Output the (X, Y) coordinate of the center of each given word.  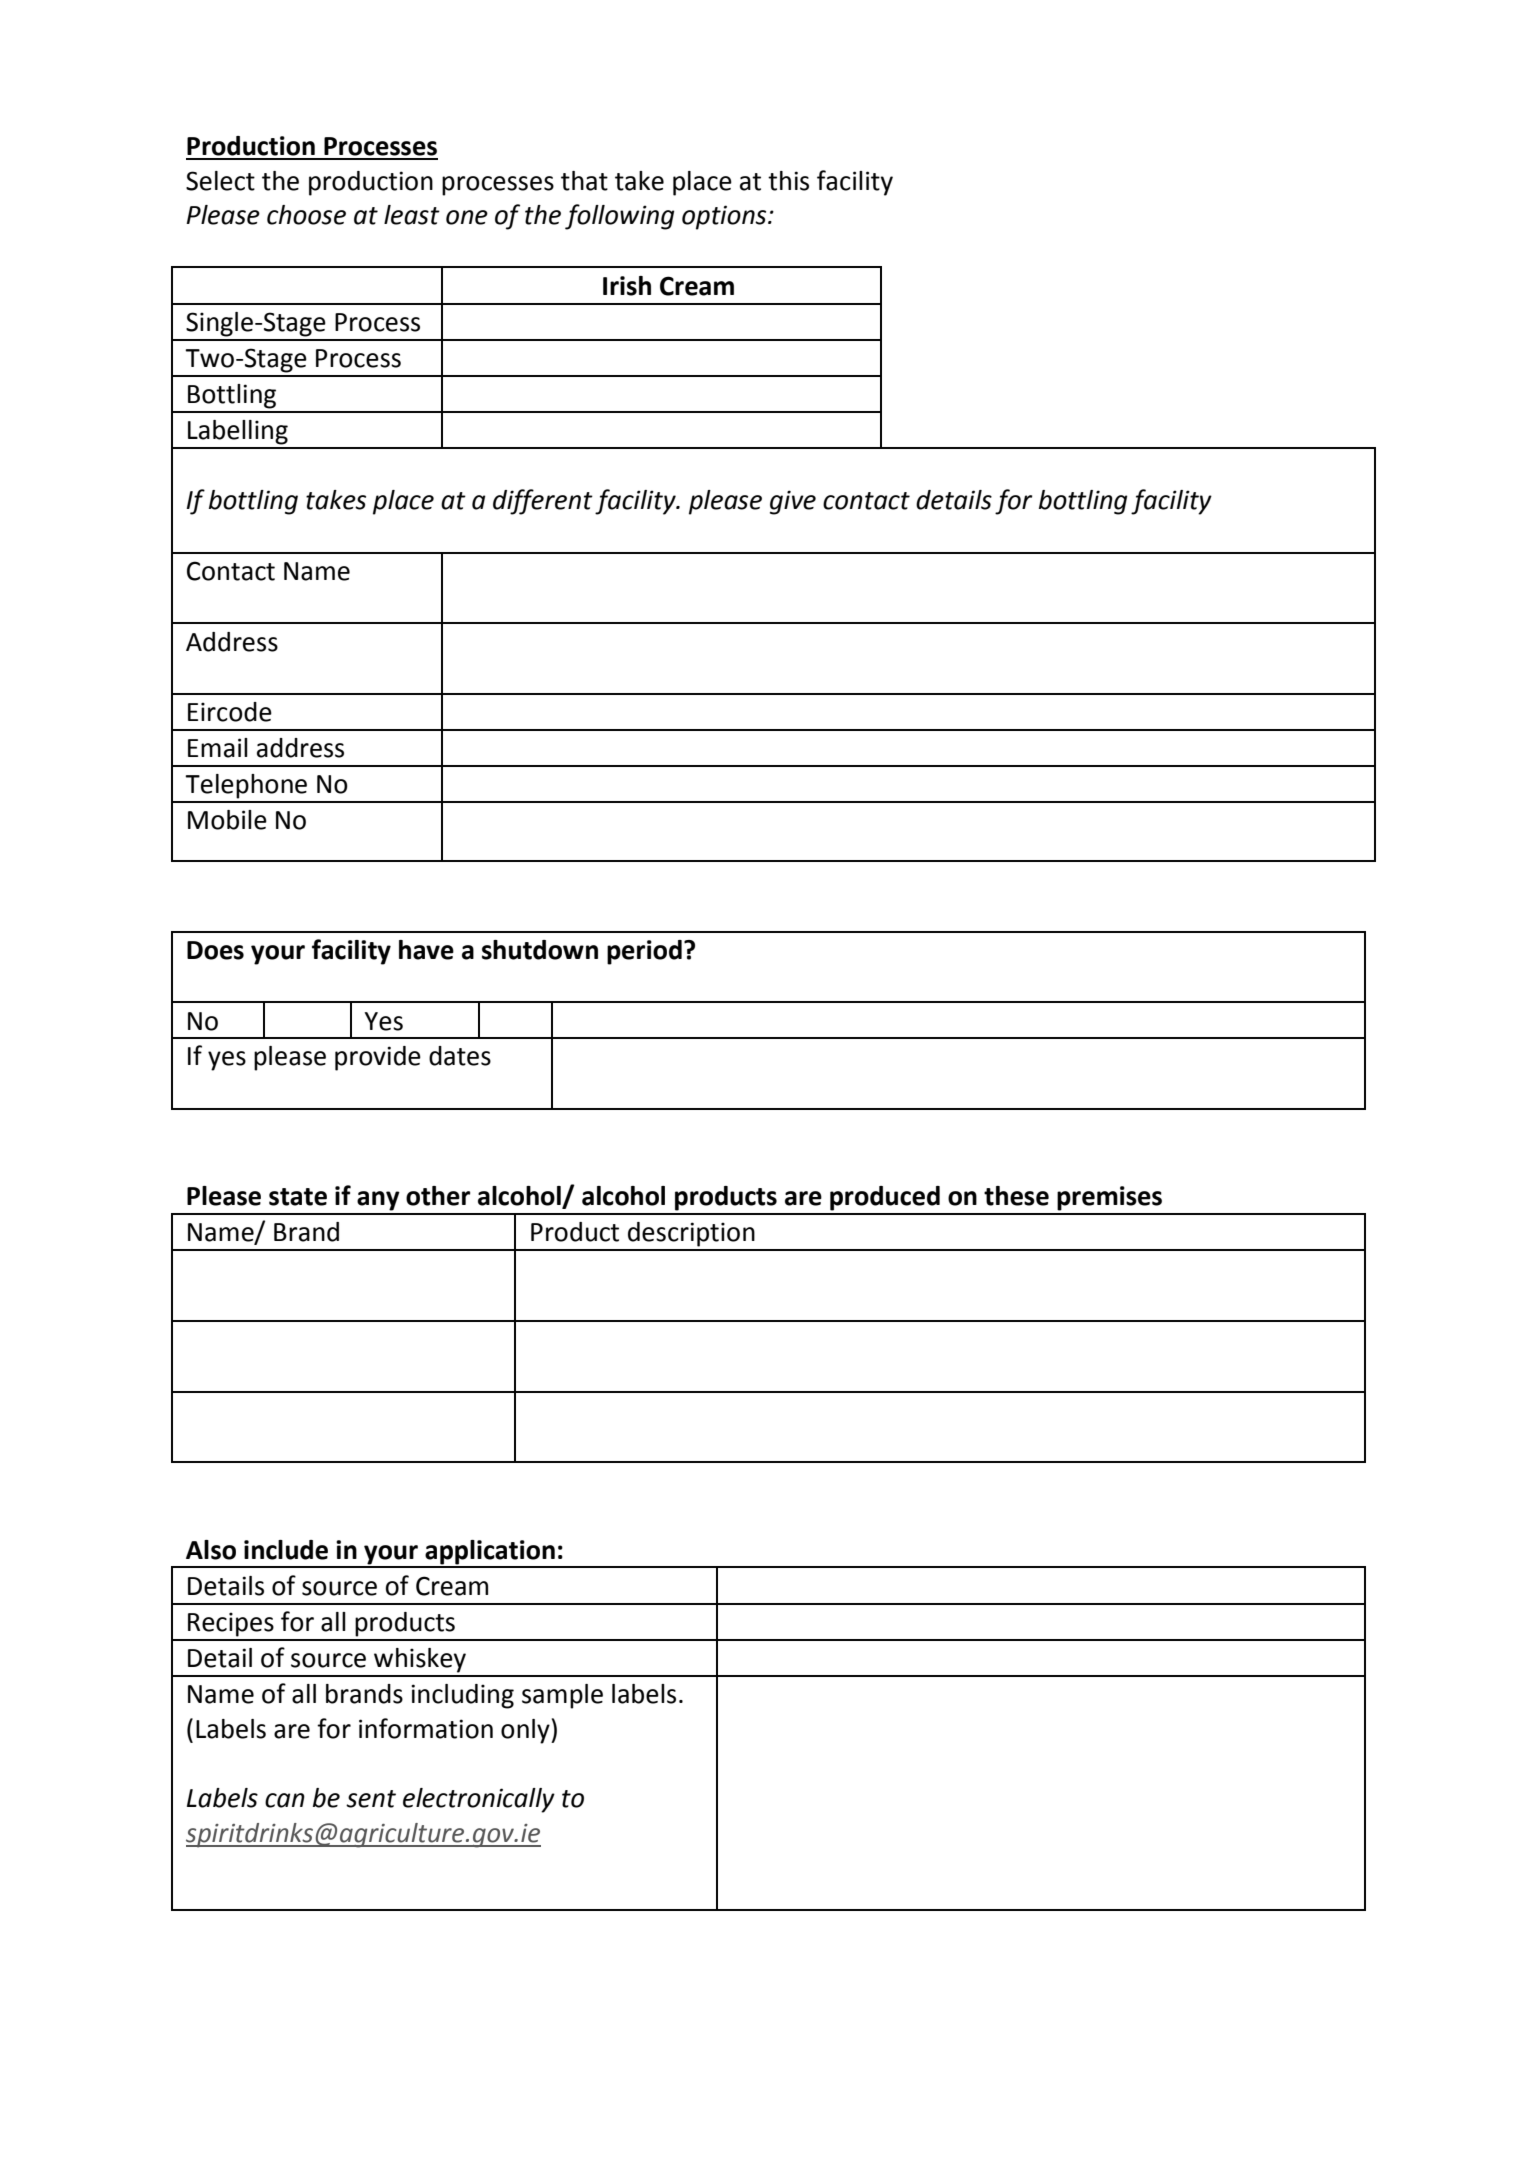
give (793, 502)
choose (306, 215)
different (543, 502)
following (619, 217)
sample (562, 1696)
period (644, 952)
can (285, 1800)
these (1016, 1196)
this (788, 181)
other (438, 1196)
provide (378, 1058)
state (298, 1197)
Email (218, 748)
